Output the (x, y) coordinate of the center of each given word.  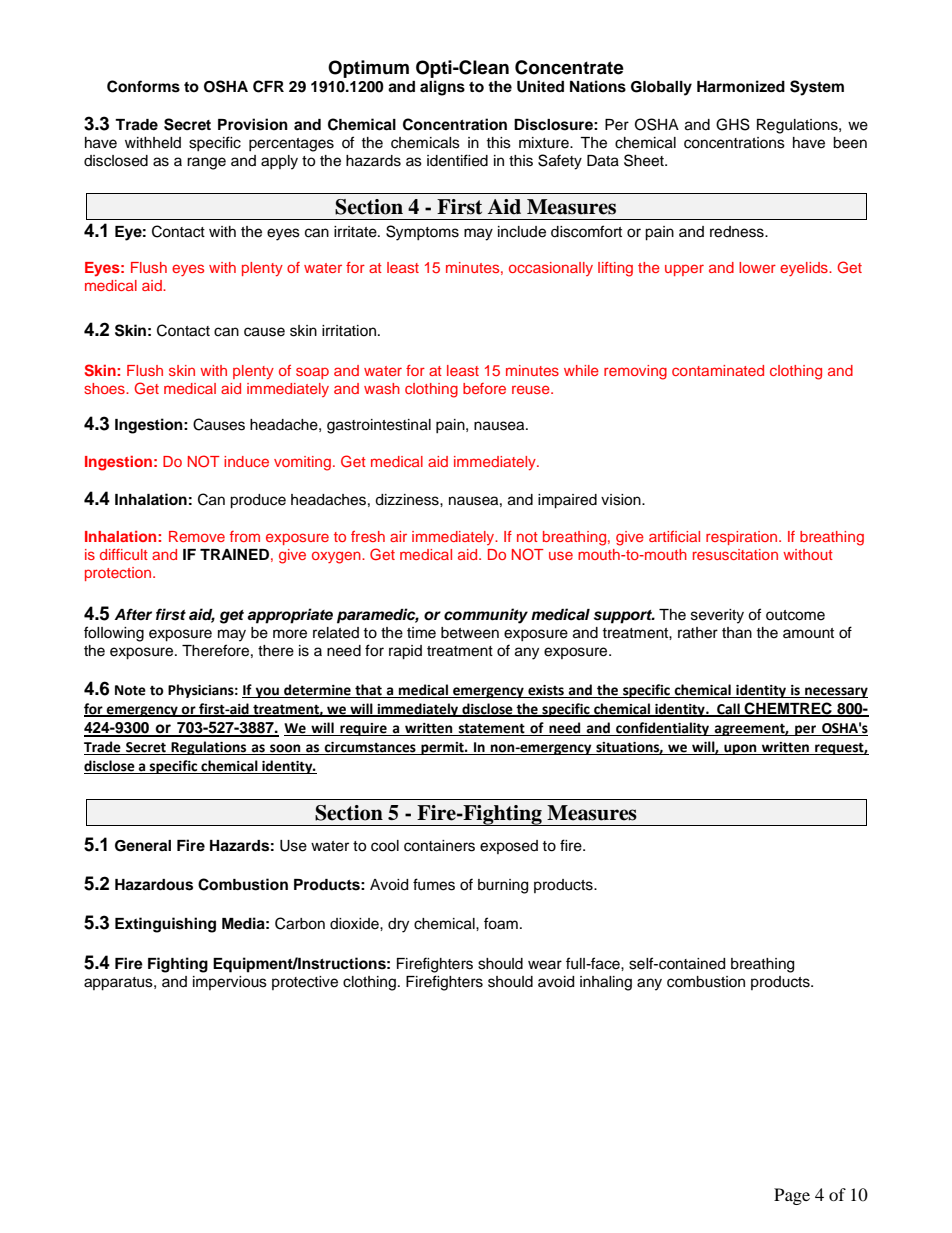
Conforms (143, 86)
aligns (442, 88)
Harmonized (741, 86)
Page (792, 1196)
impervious (230, 983)
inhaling (606, 983)
